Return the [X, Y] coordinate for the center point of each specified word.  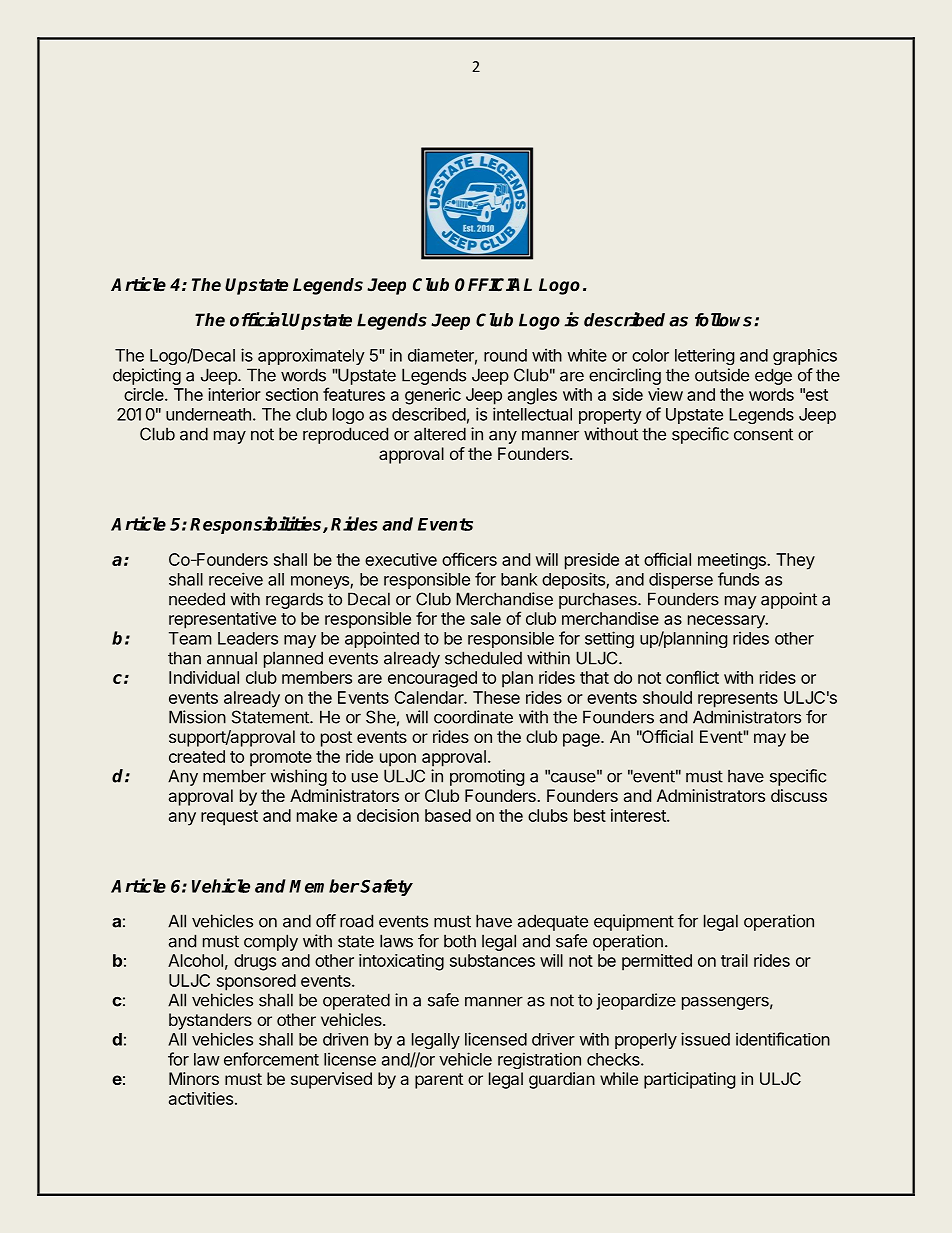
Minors [194, 1078]
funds [738, 579]
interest [639, 815]
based [448, 815]
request [229, 818]
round [505, 355]
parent [439, 1081]
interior [234, 394]
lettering [704, 356]
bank [519, 579]
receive [236, 579]
